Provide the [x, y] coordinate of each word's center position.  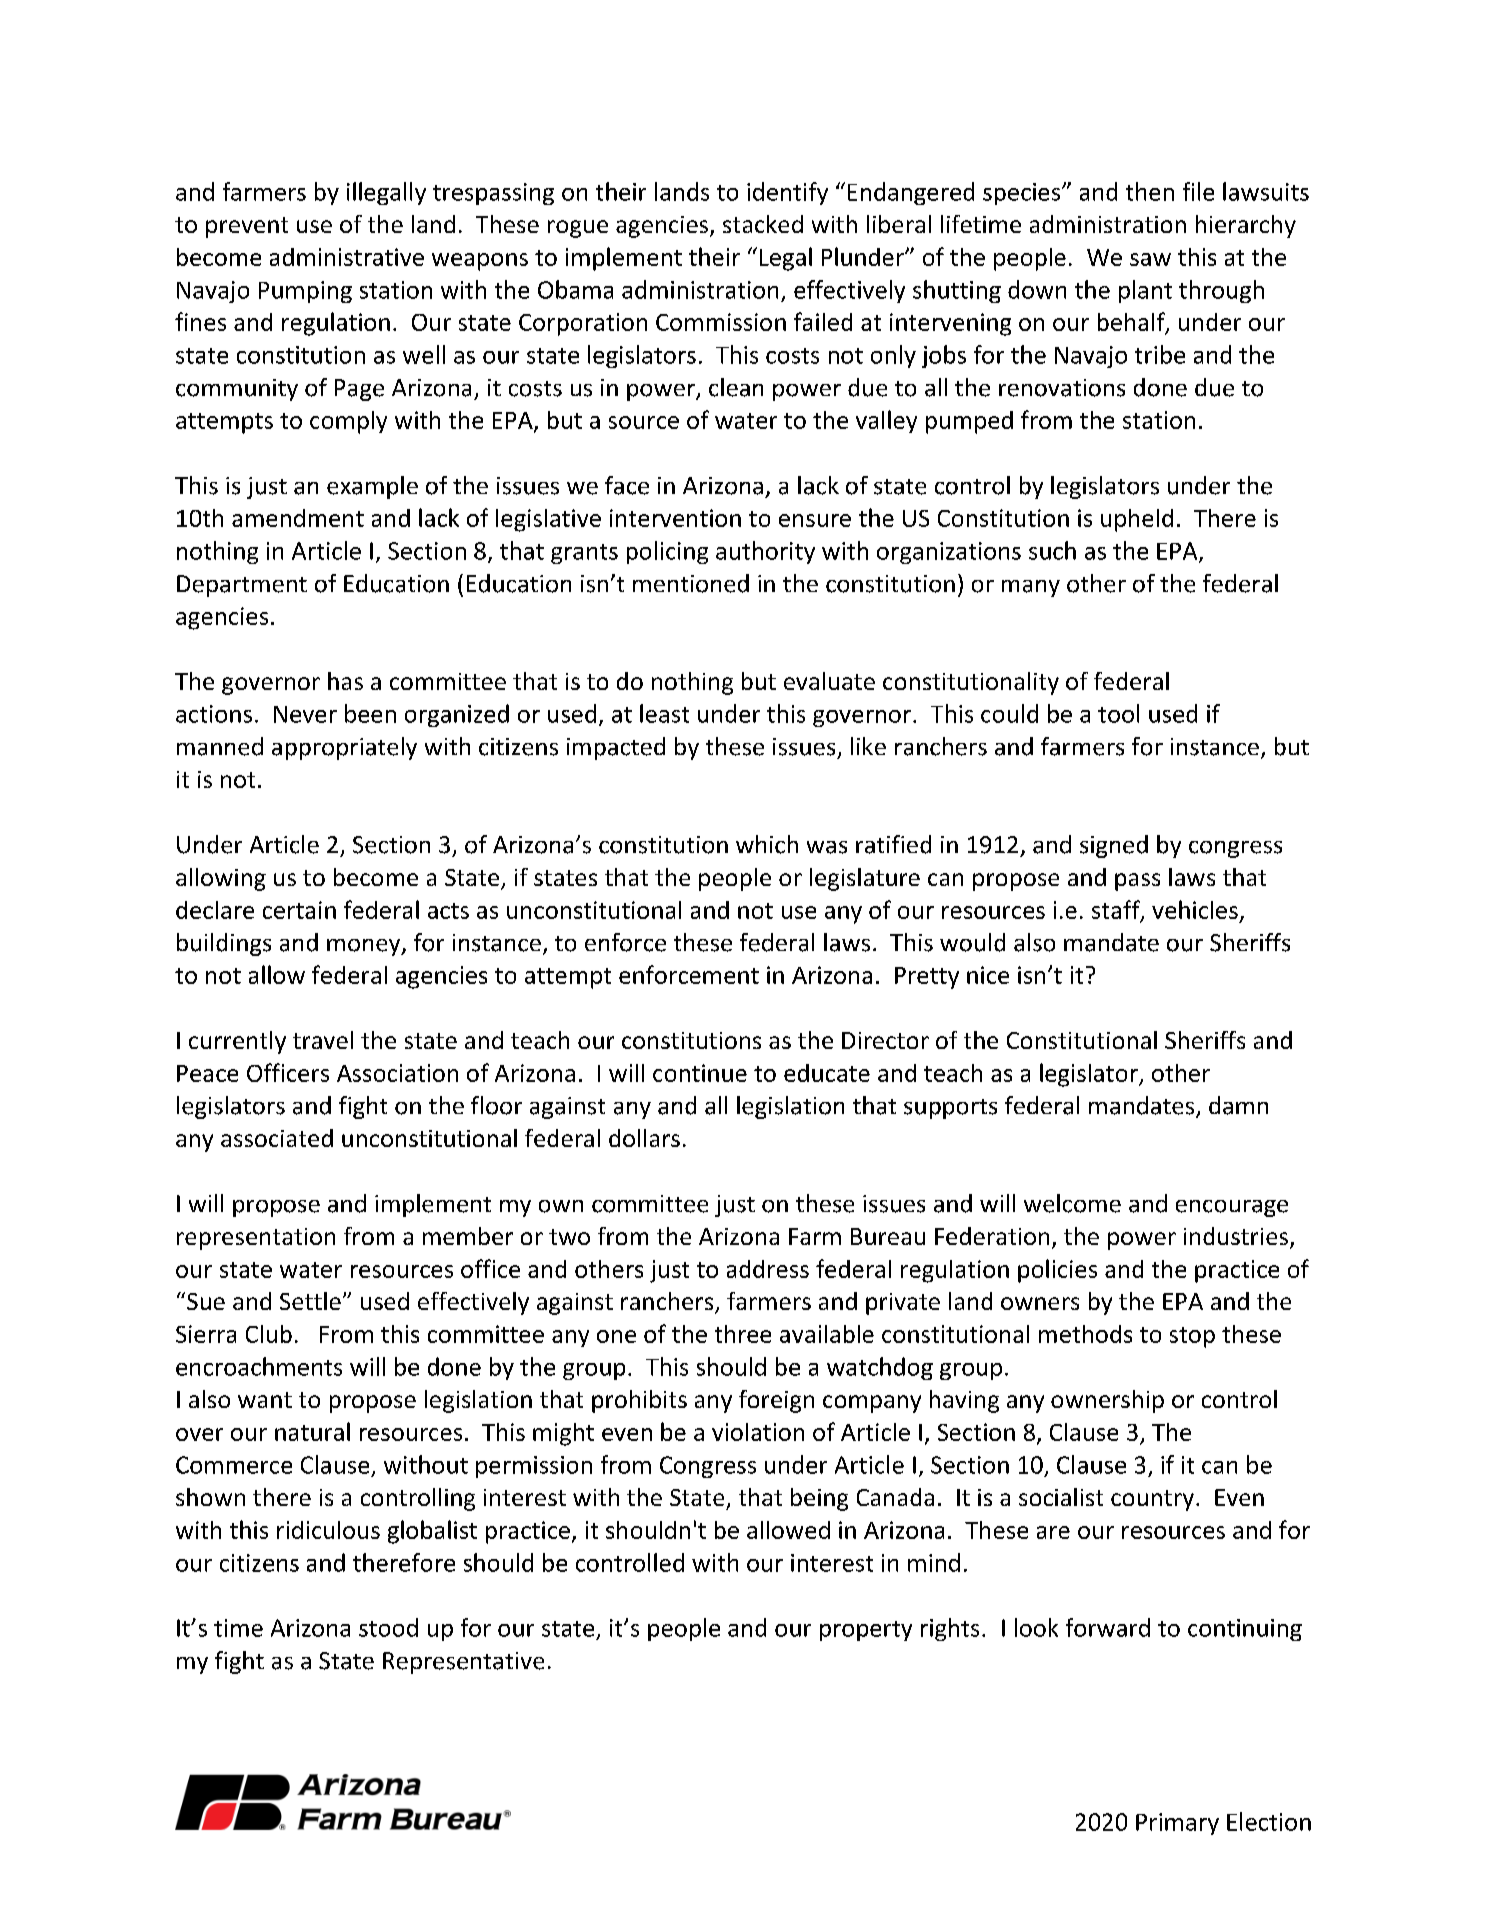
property [866, 1631]
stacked [763, 224]
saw [1150, 259]
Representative [463, 1663]
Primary [1177, 1824]
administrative [347, 257]
